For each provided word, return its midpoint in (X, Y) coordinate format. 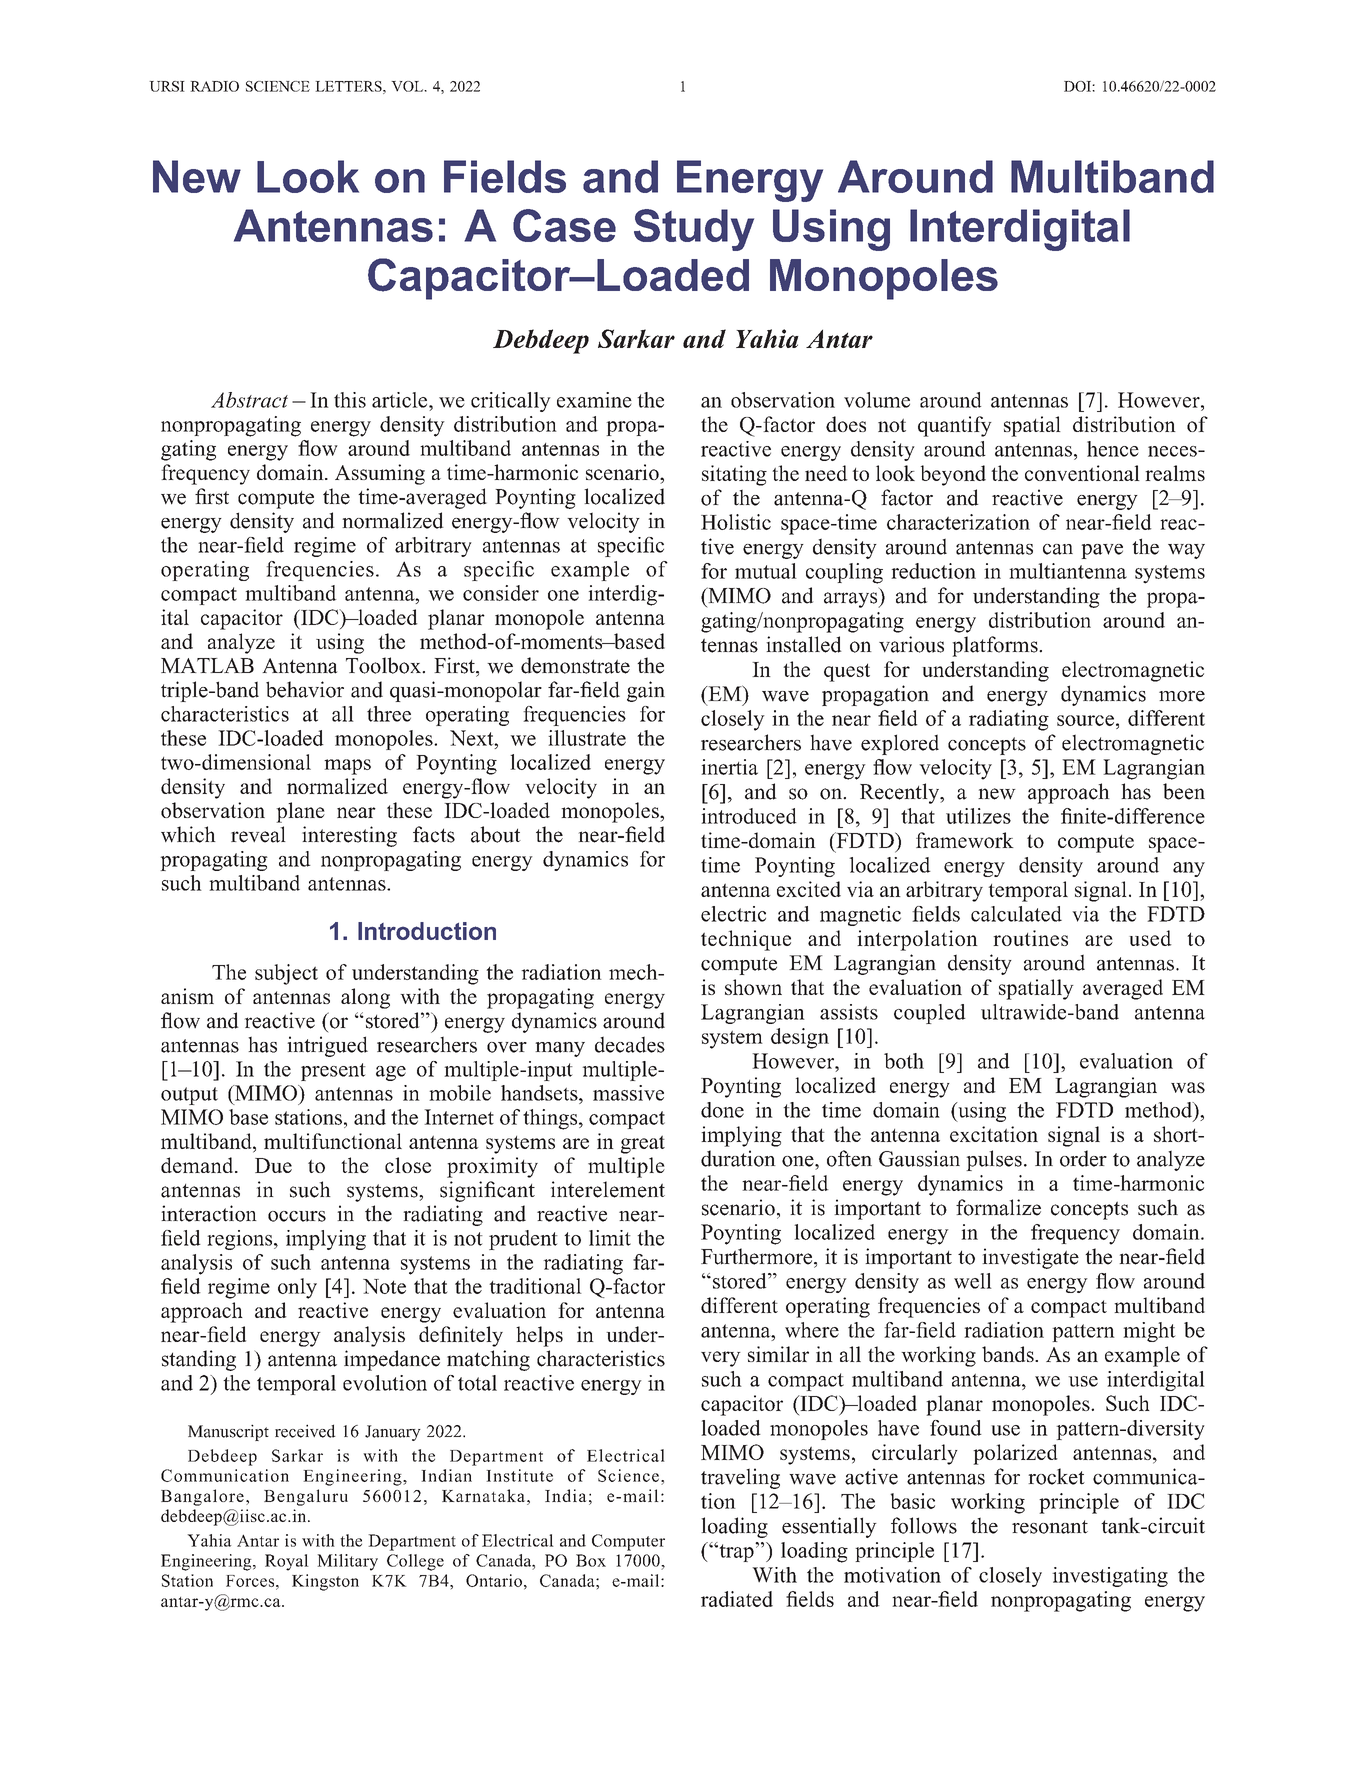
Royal (287, 1562)
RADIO (214, 86)
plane (300, 812)
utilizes (978, 816)
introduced (749, 816)
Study (694, 230)
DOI (1078, 86)
